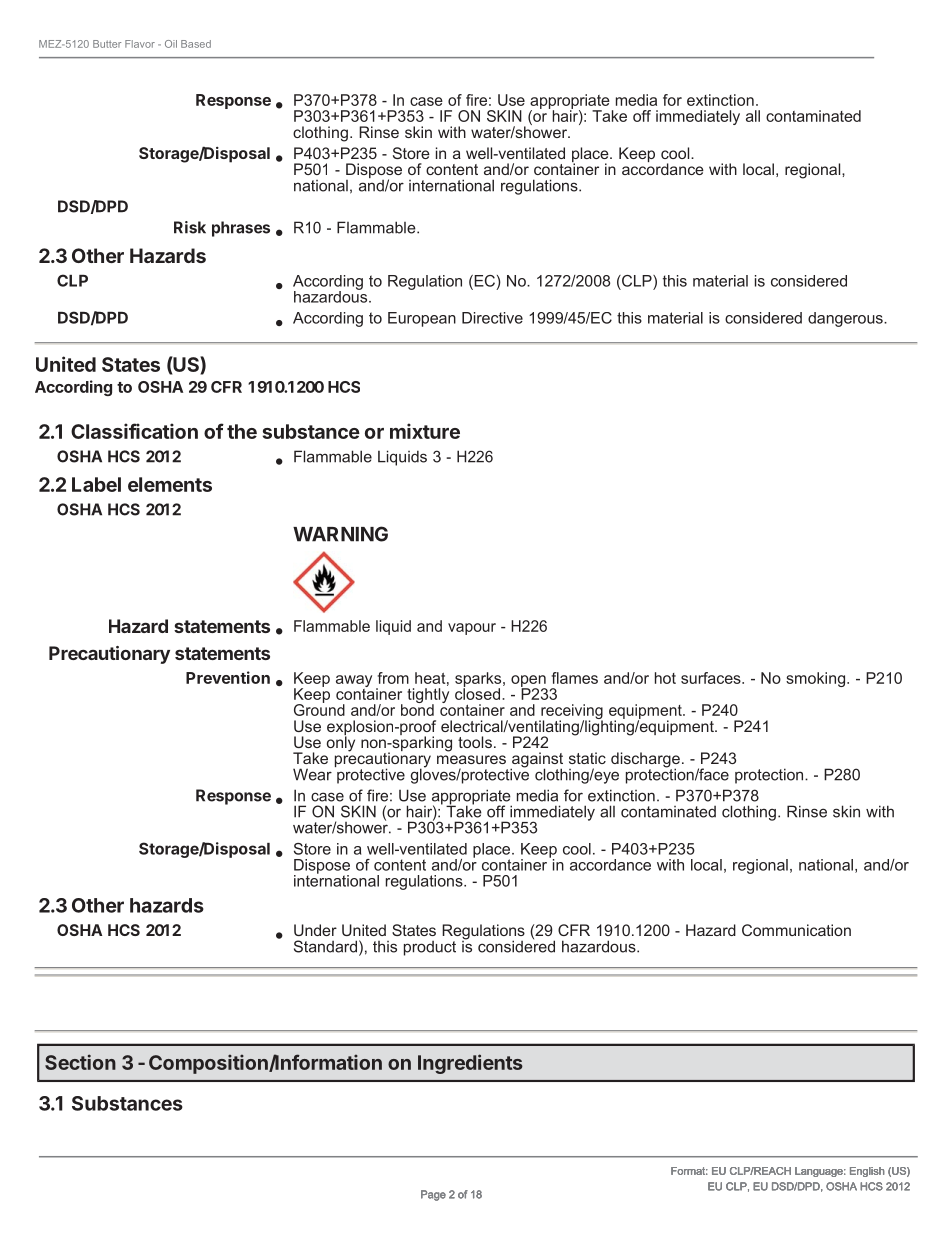 This page has width=952, height=1233. Describe the element at coordinates (228, 677) in the page. I see `Prevention` at that location.
